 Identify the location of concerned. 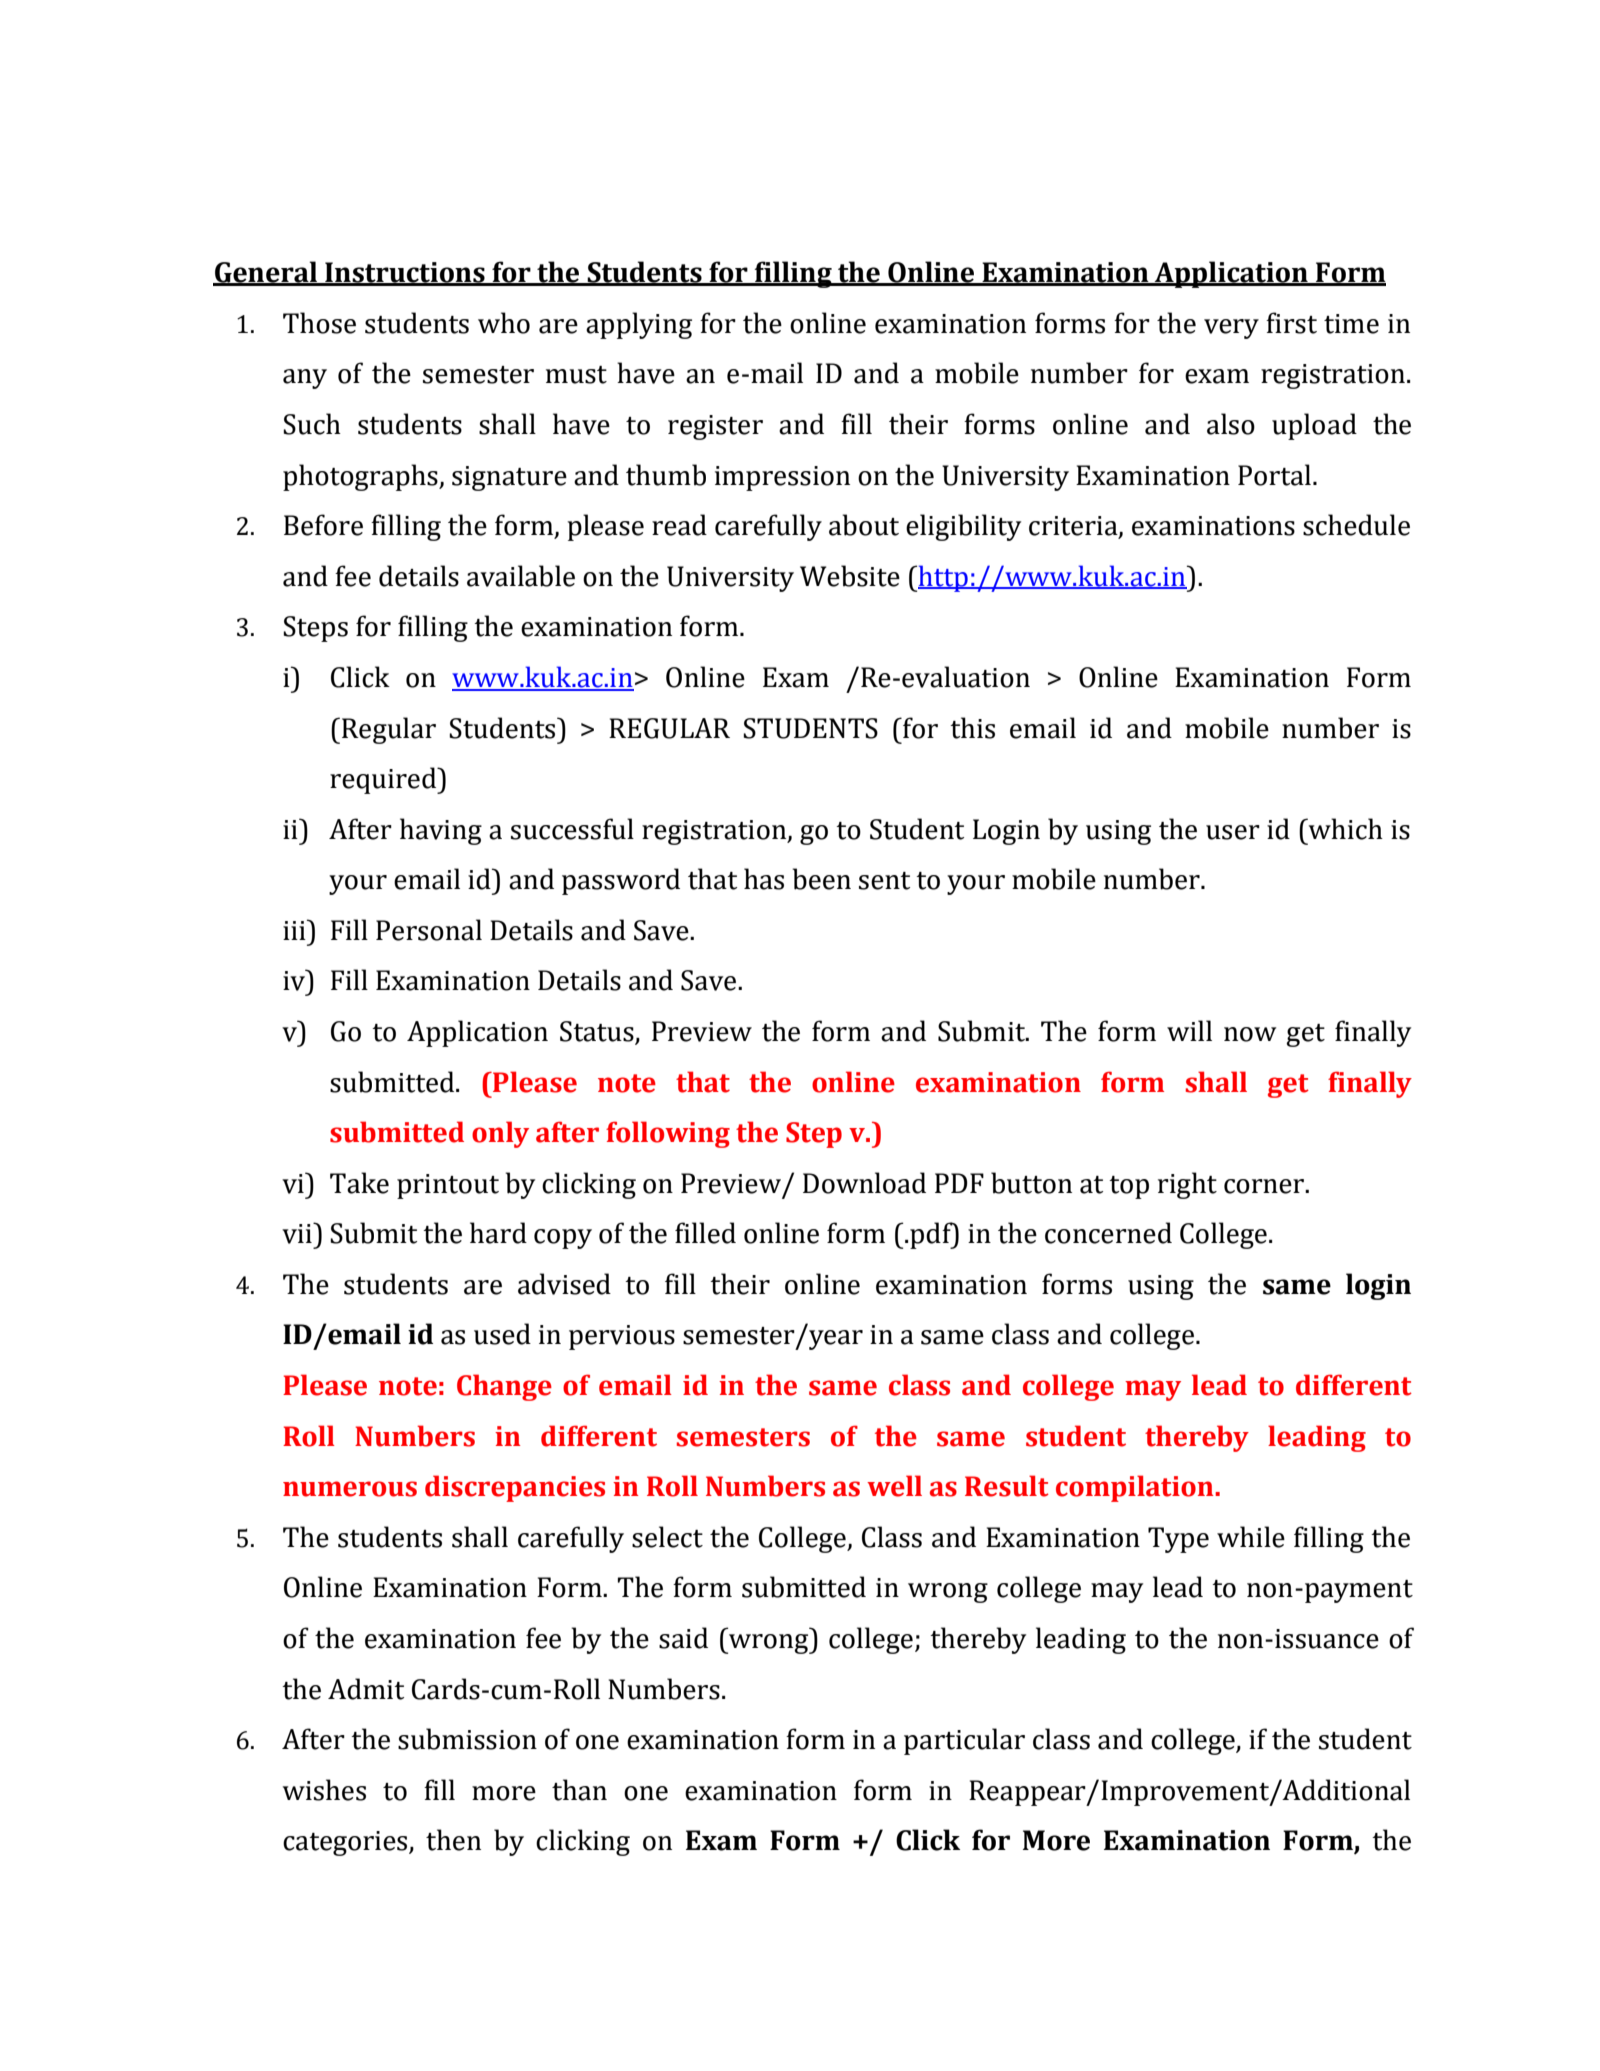
(1108, 1233).
